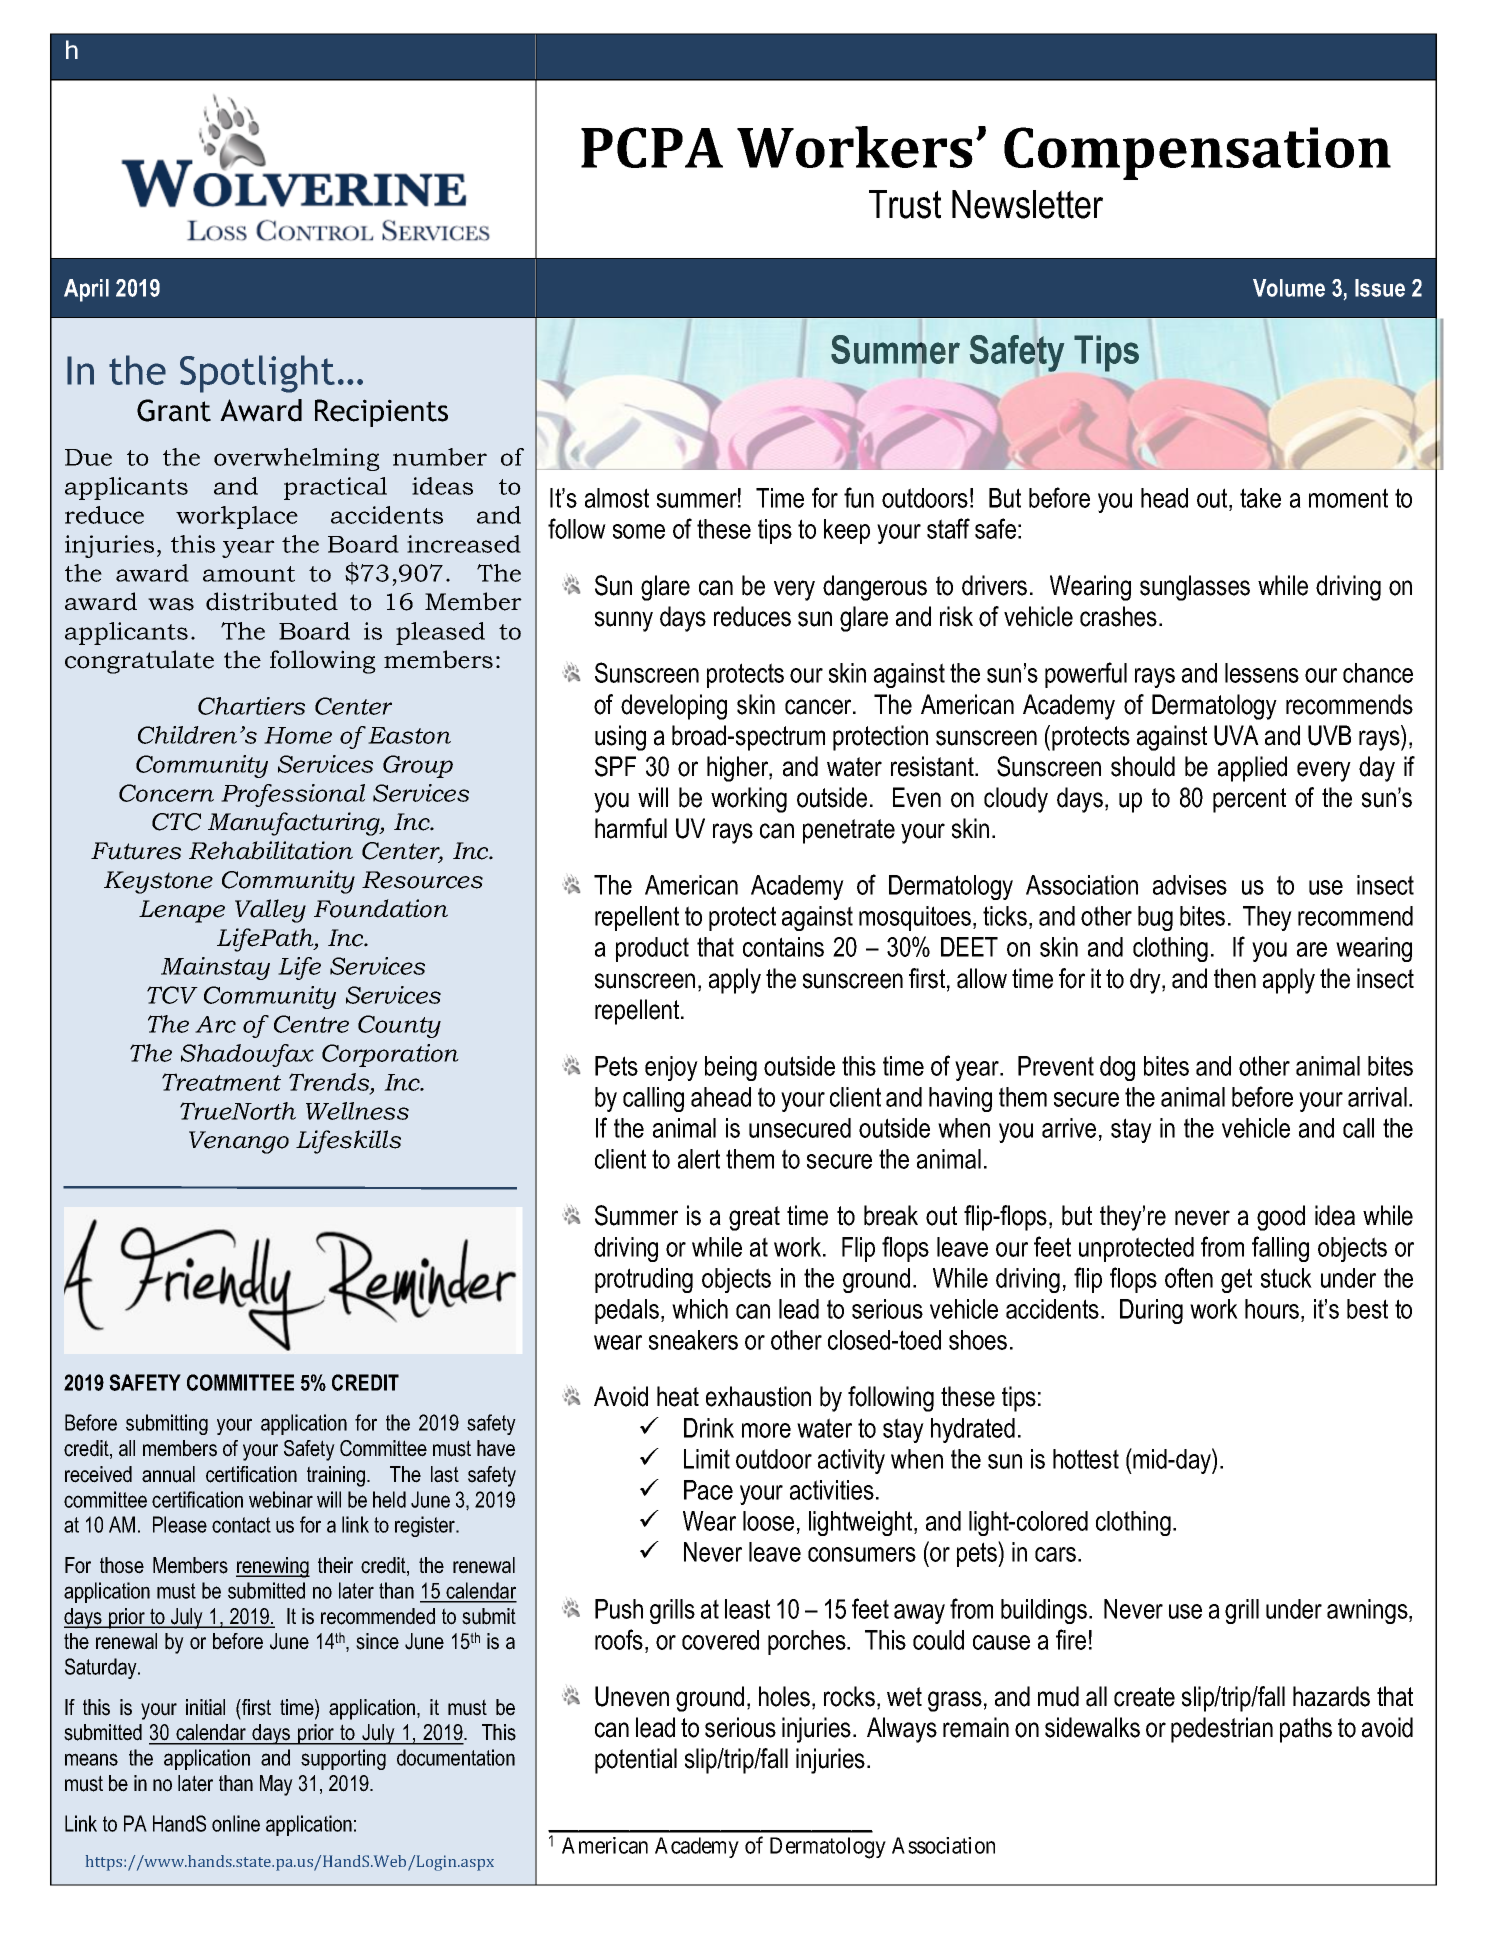 The height and width of the screenshot is (1951, 1507). What do you see at coordinates (1197, 153) in the screenshot?
I see `Compensation` at bounding box center [1197, 153].
